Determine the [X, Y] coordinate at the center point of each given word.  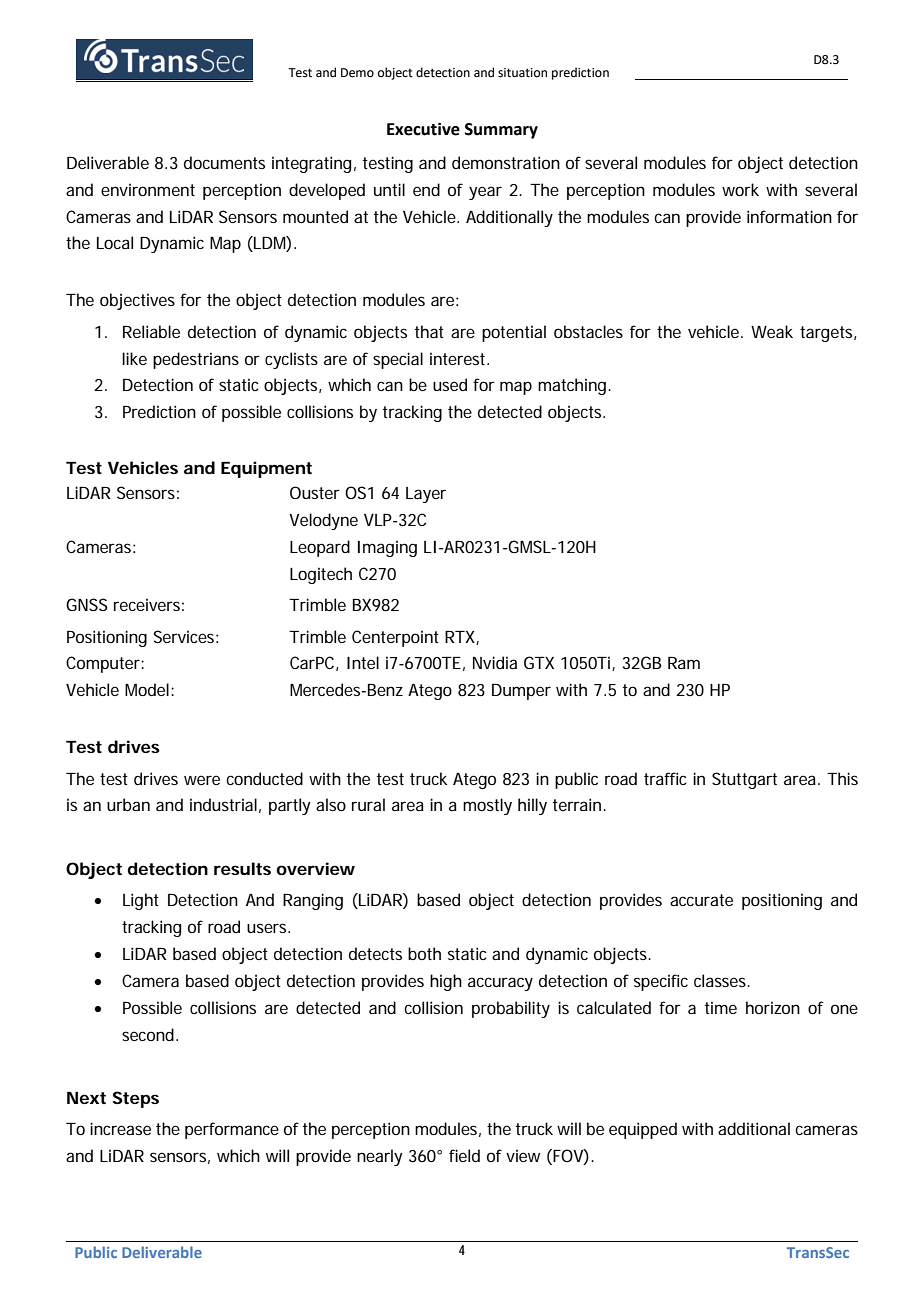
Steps [135, 1099]
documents [224, 162]
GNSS [87, 604]
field [464, 1155]
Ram [684, 663]
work [740, 189]
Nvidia [495, 662]
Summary [501, 131]
